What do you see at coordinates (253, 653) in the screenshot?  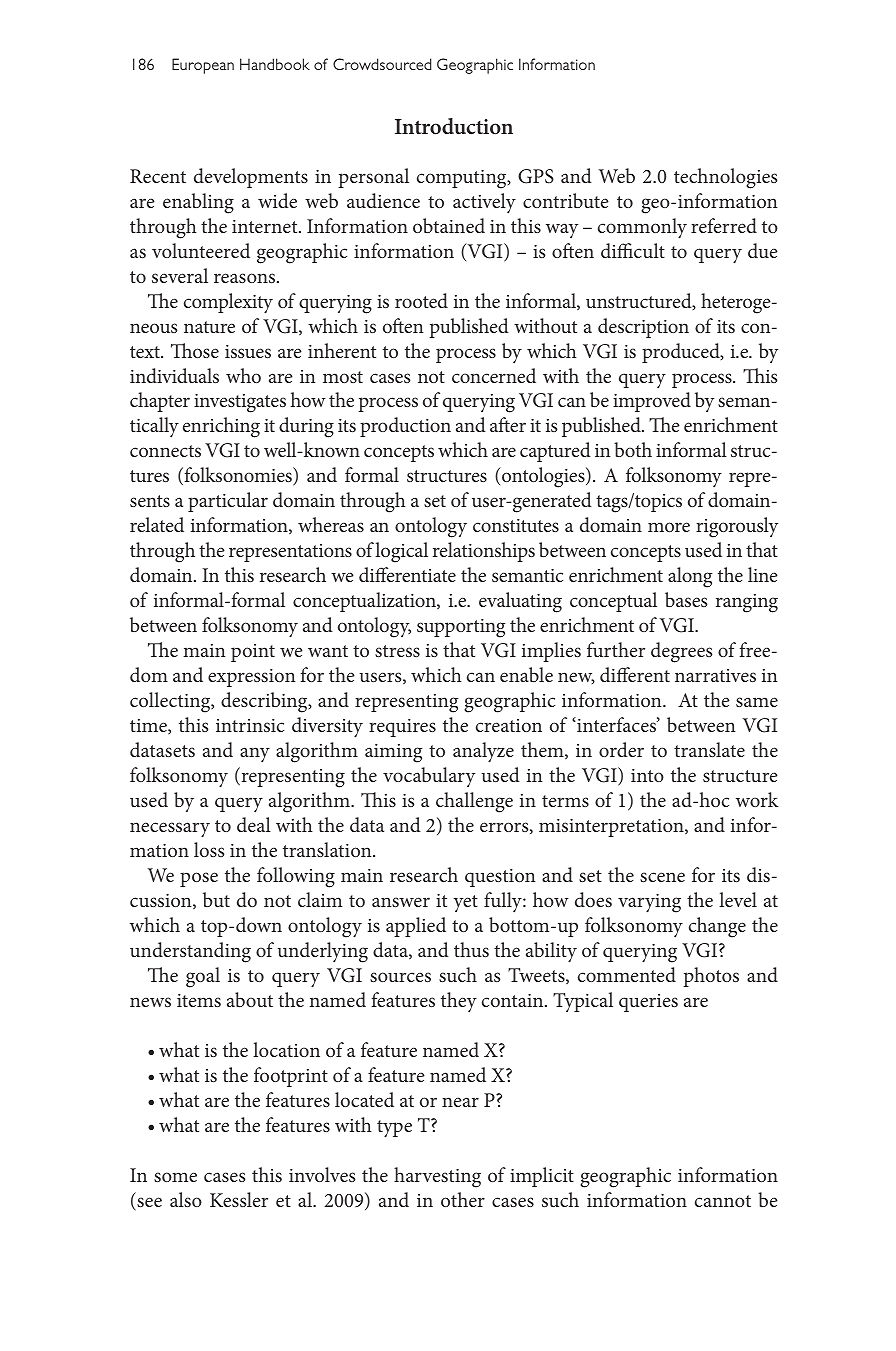 I see `point` at bounding box center [253, 653].
